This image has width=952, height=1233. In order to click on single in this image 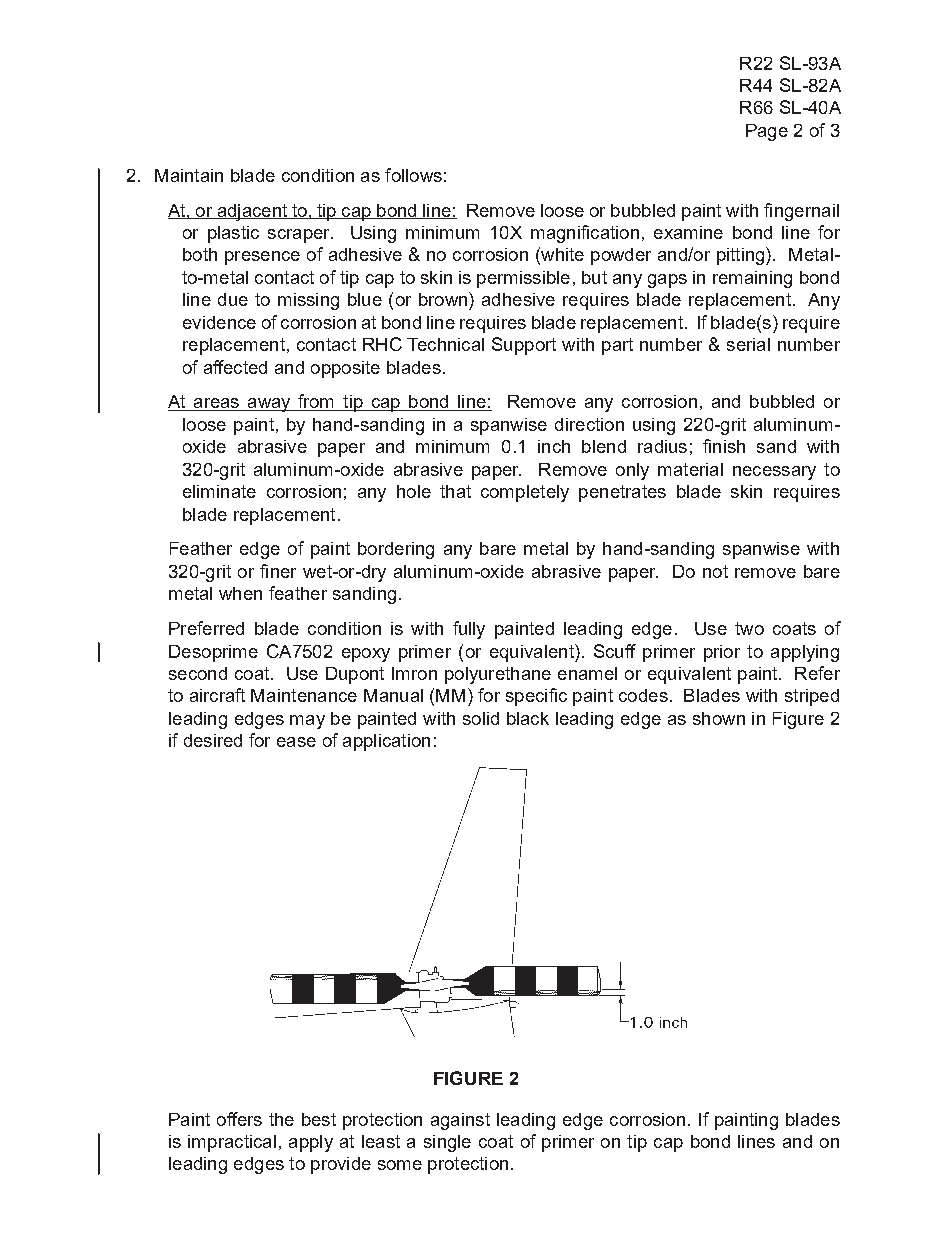, I will do `click(447, 1143)`.
